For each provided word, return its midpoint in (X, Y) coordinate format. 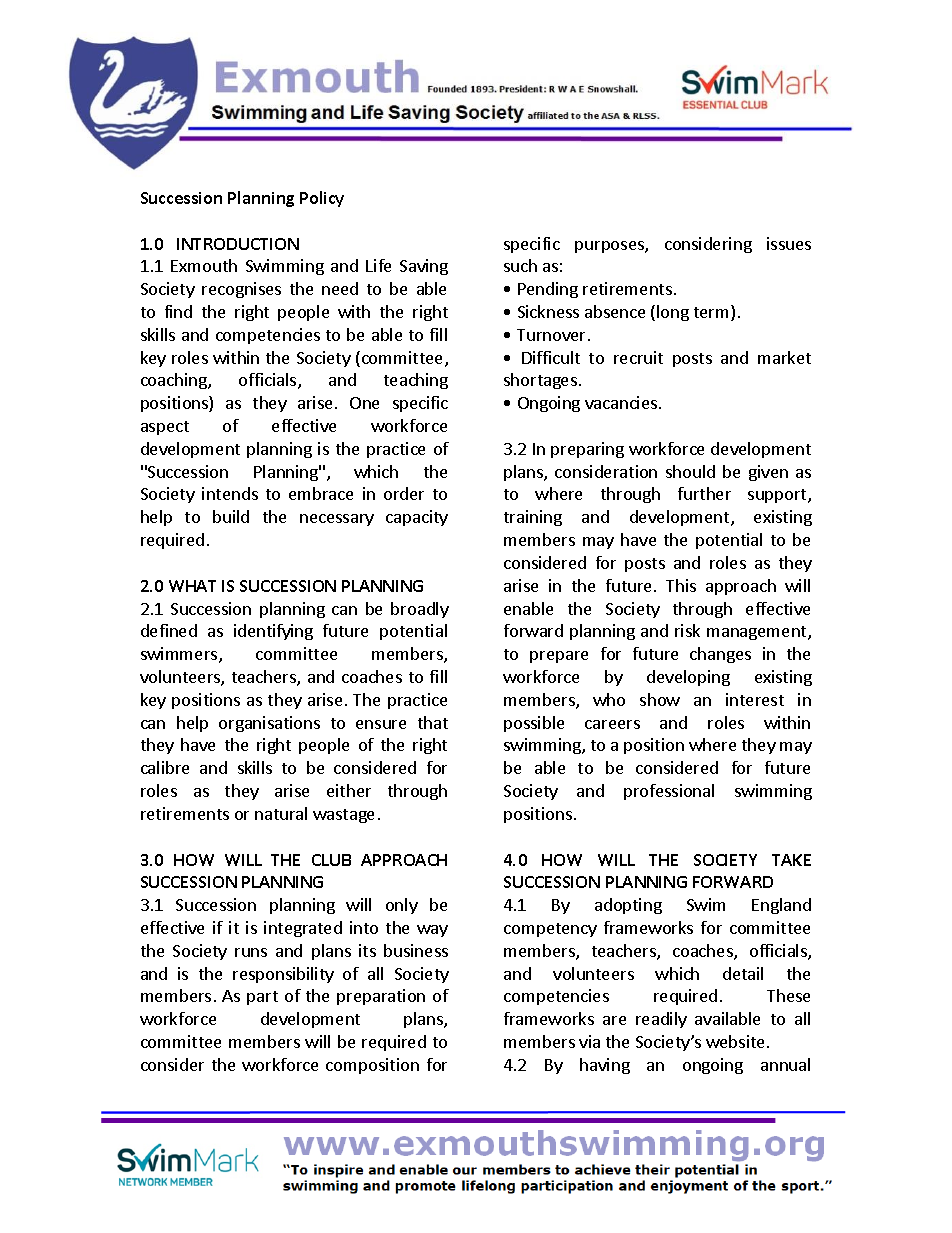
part (262, 998)
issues (789, 243)
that (433, 722)
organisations (269, 724)
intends (230, 493)
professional (669, 792)
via (589, 1041)
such (520, 265)
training (533, 518)
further (704, 493)
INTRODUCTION (238, 244)
